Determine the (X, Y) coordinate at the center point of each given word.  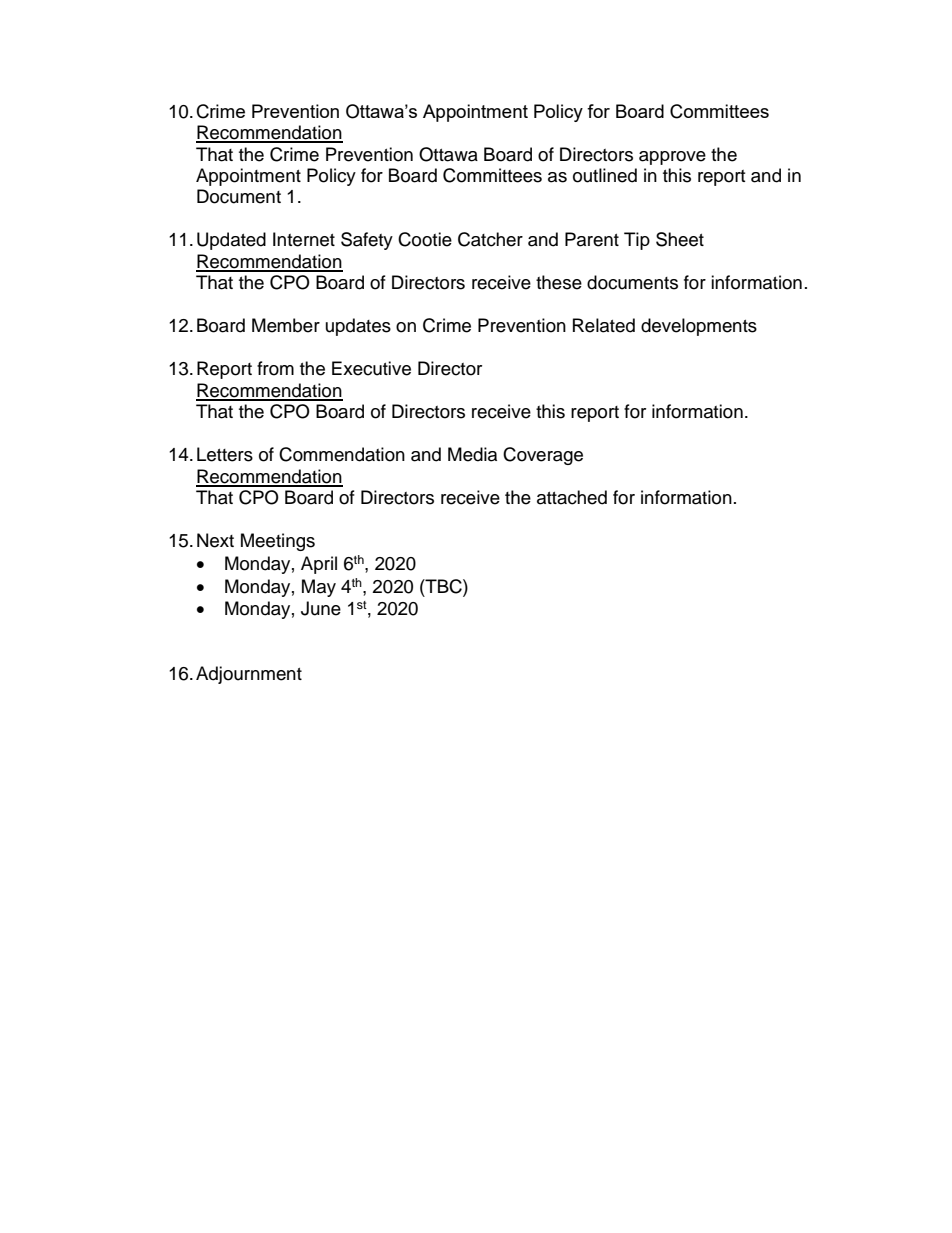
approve (672, 158)
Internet (304, 239)
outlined (605, 175)
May (319, 588)
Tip (637, 241)
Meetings (278, 542)
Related (604, 325)
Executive (371, 368)
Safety (367, 241)
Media (472, 454)
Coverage (543, 456)
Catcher (490, 239)
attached (572, 497)
